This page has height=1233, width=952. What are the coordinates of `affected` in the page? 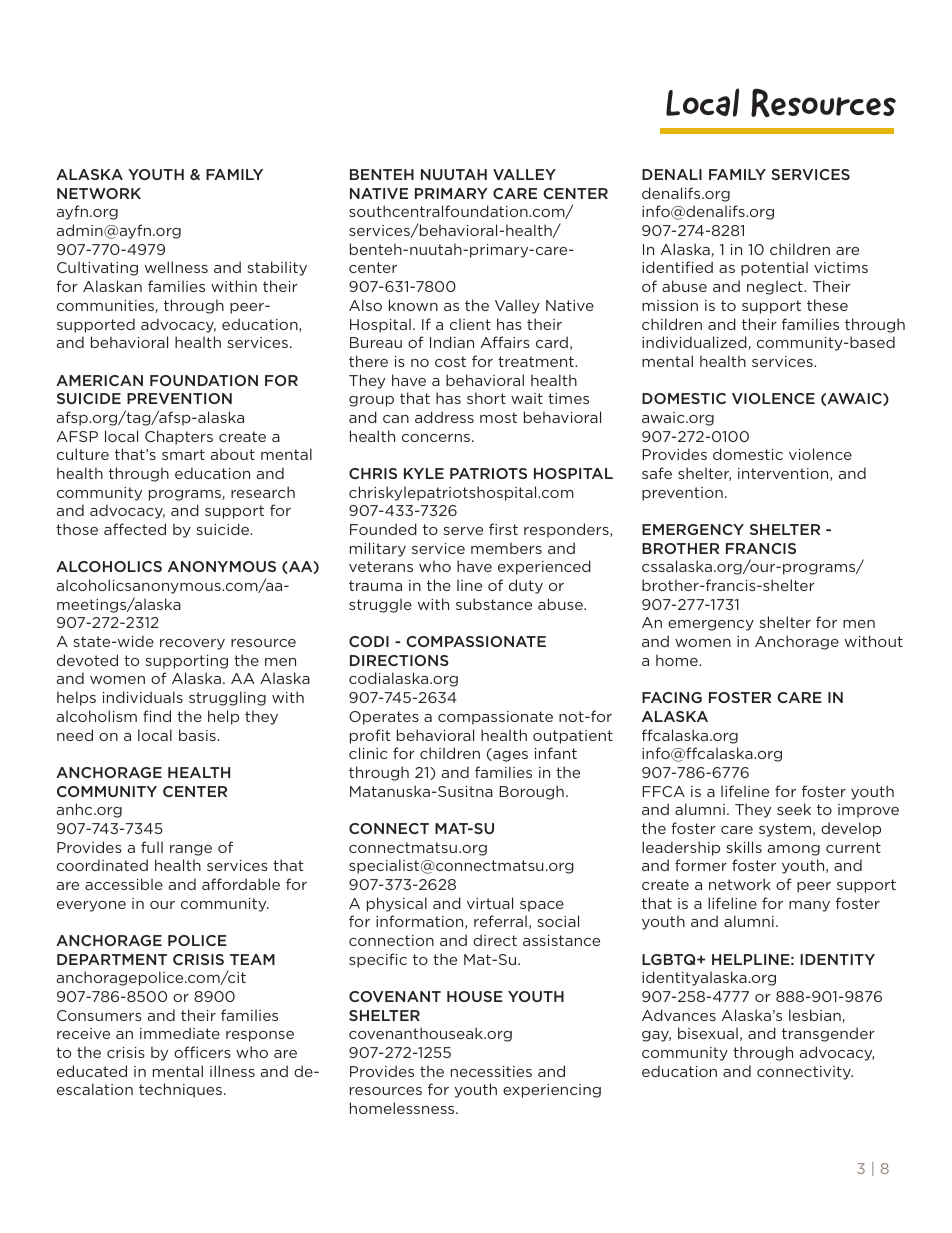 It's located at (135, 529).
